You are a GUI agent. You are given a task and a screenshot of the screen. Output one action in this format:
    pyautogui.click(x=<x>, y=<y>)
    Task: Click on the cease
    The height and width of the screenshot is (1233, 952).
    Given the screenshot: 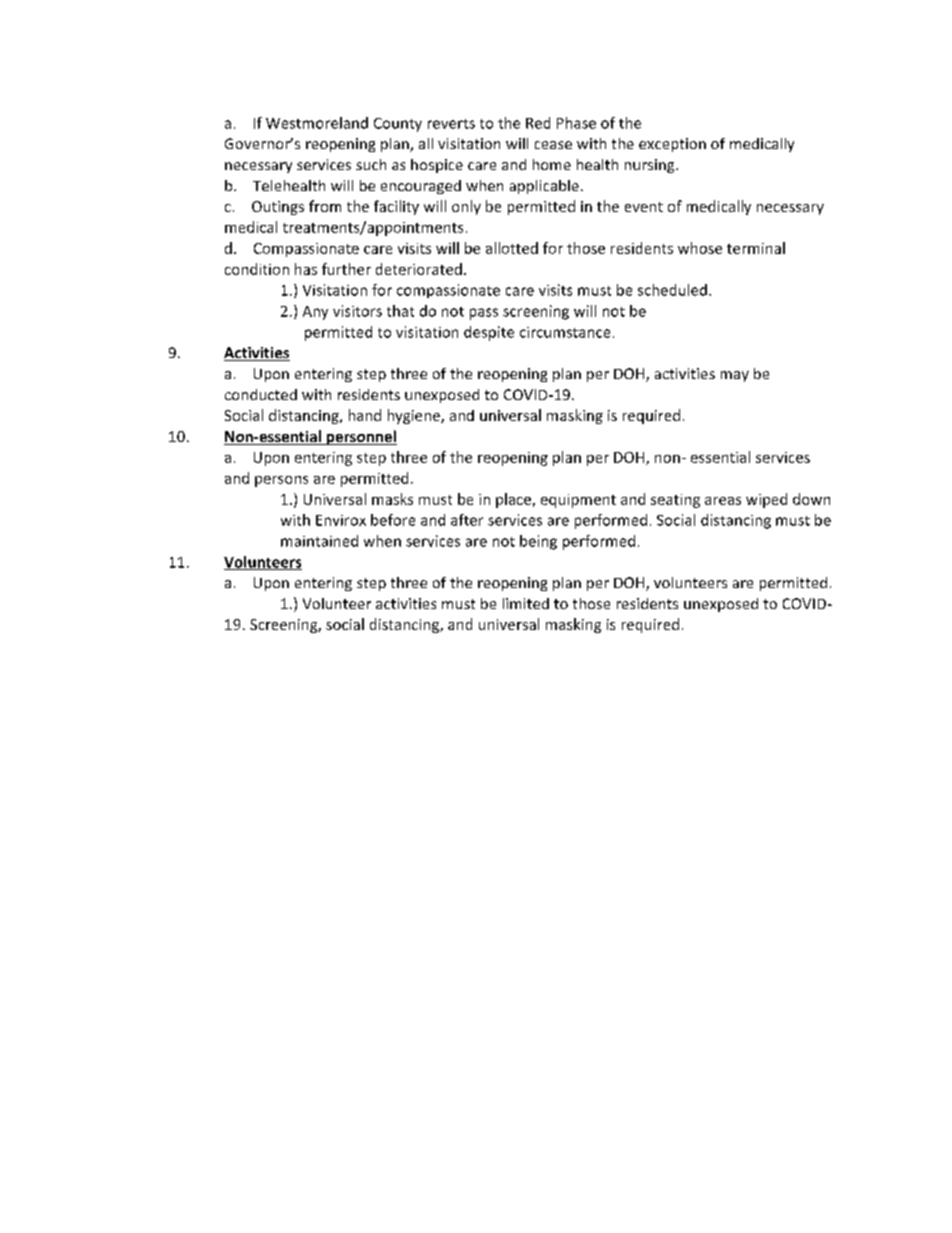 What is the action you would take?
    pyautogui.click(x=553, y=145)
